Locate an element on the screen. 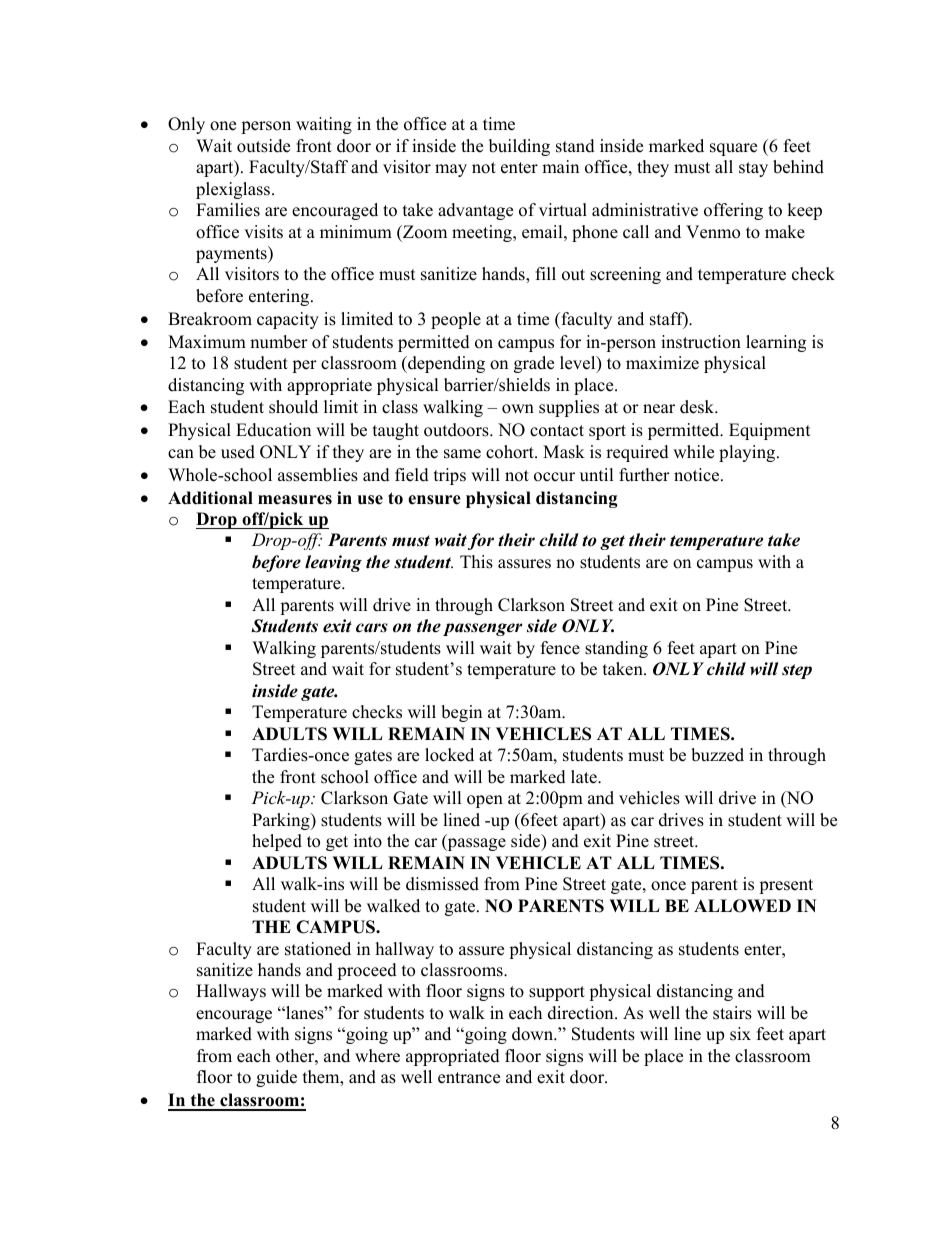 The image size is (952, 1233). may is located at coordinates (451, 170).
